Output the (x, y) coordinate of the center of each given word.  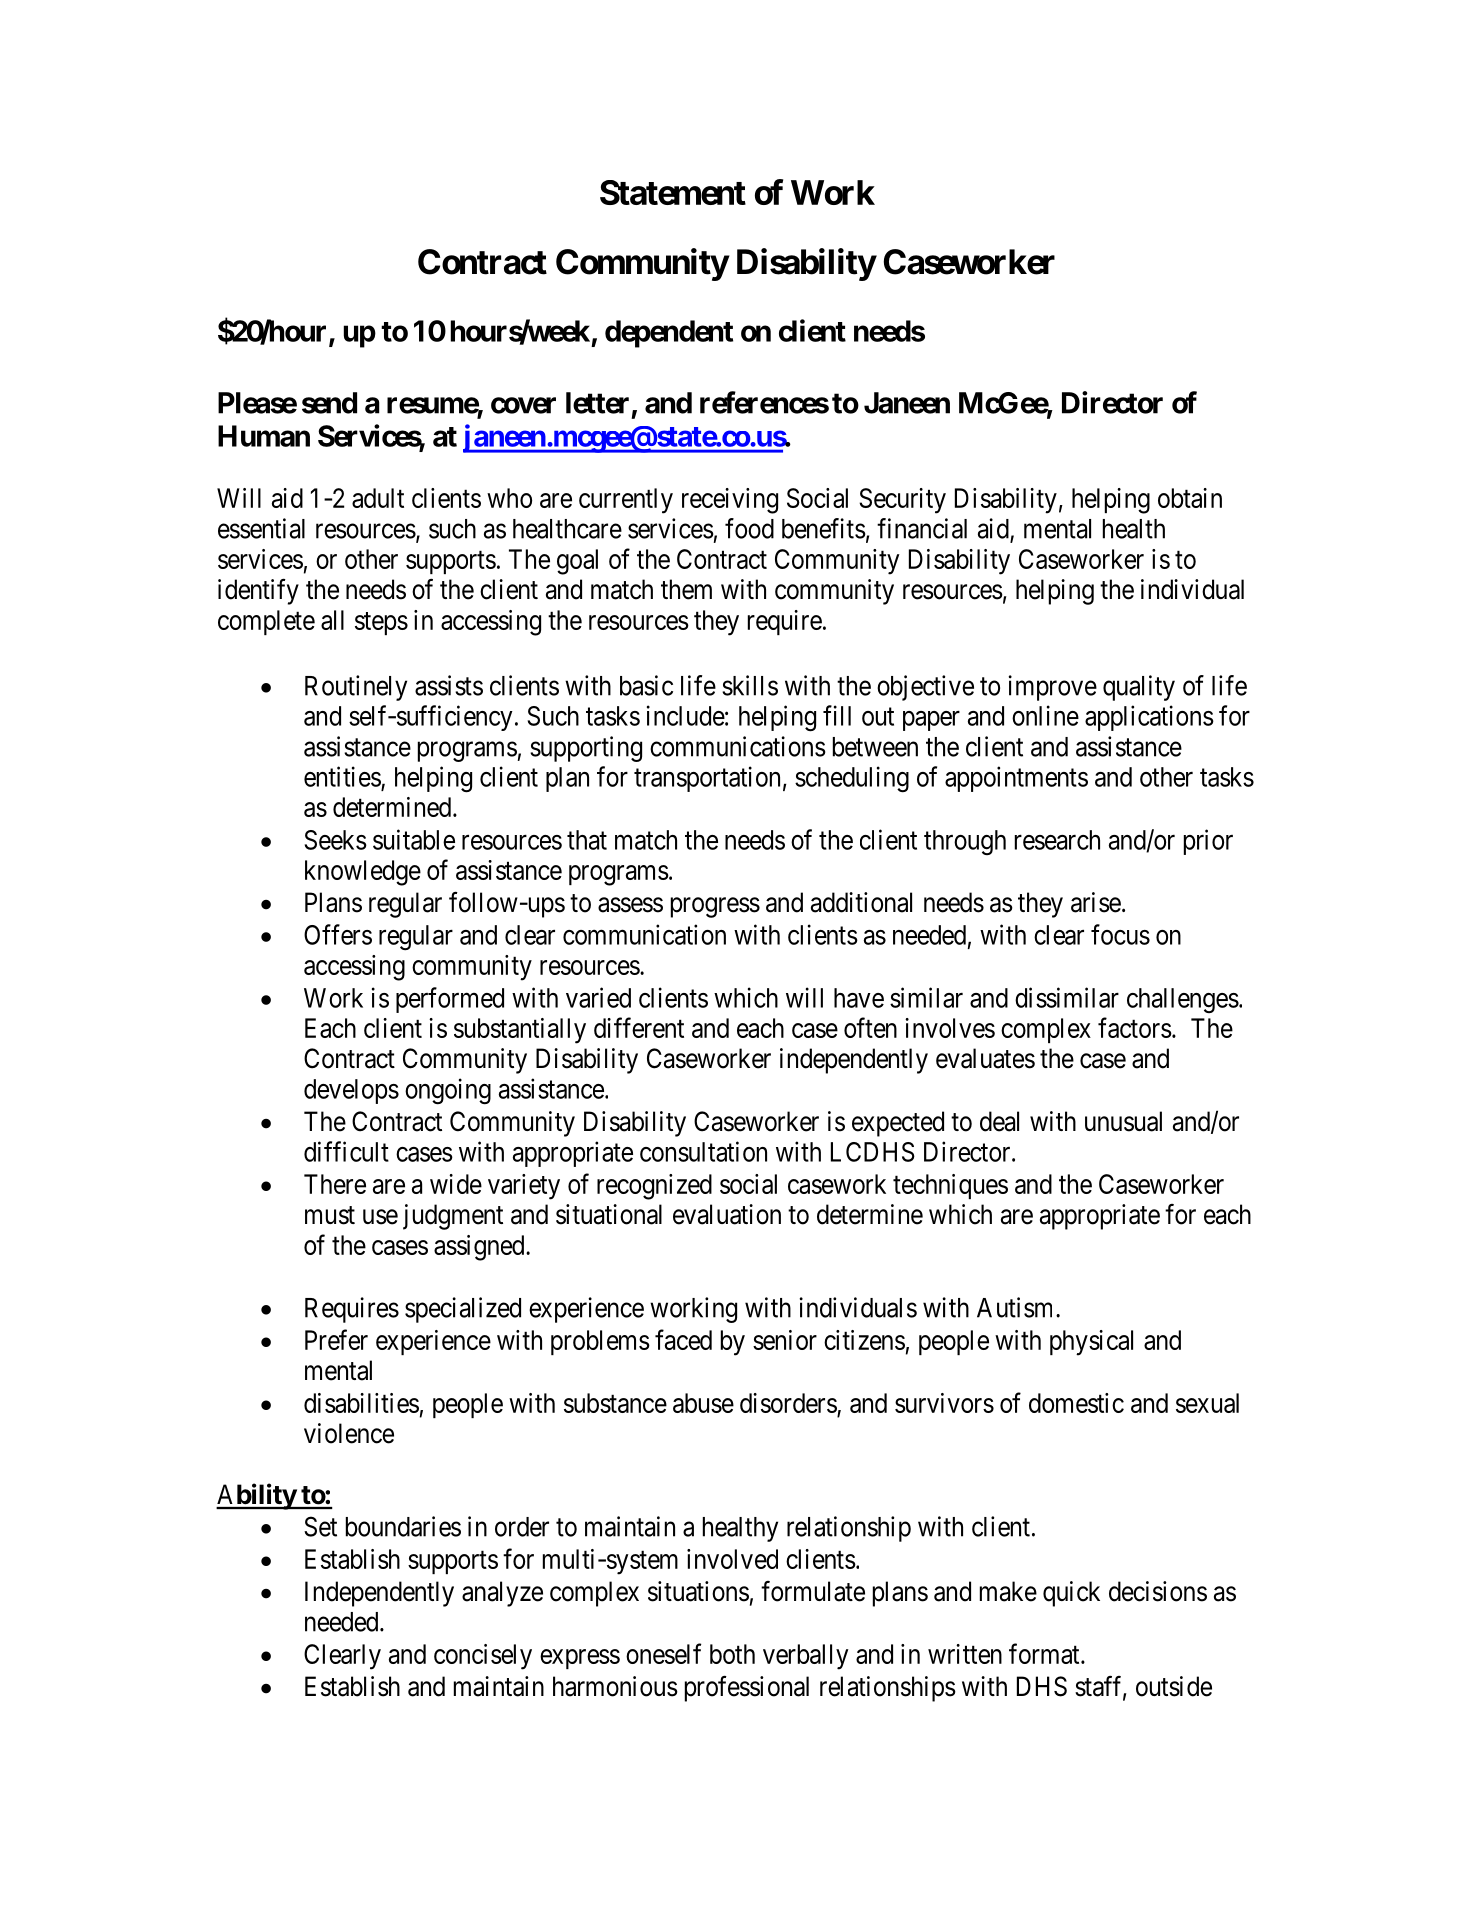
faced (683, 1339)
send (329, 403)
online (1045, 715)
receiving (730, 501)
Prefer (336, 1339)
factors (1135, 1027)
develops (351, 1091)
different (639, 1027)
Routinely (356, 688)
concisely (483, 1657)
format (1045, 1653)
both (732, 1654)
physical (1091, 1343)
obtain (1190, 498)
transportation (707, 779)
